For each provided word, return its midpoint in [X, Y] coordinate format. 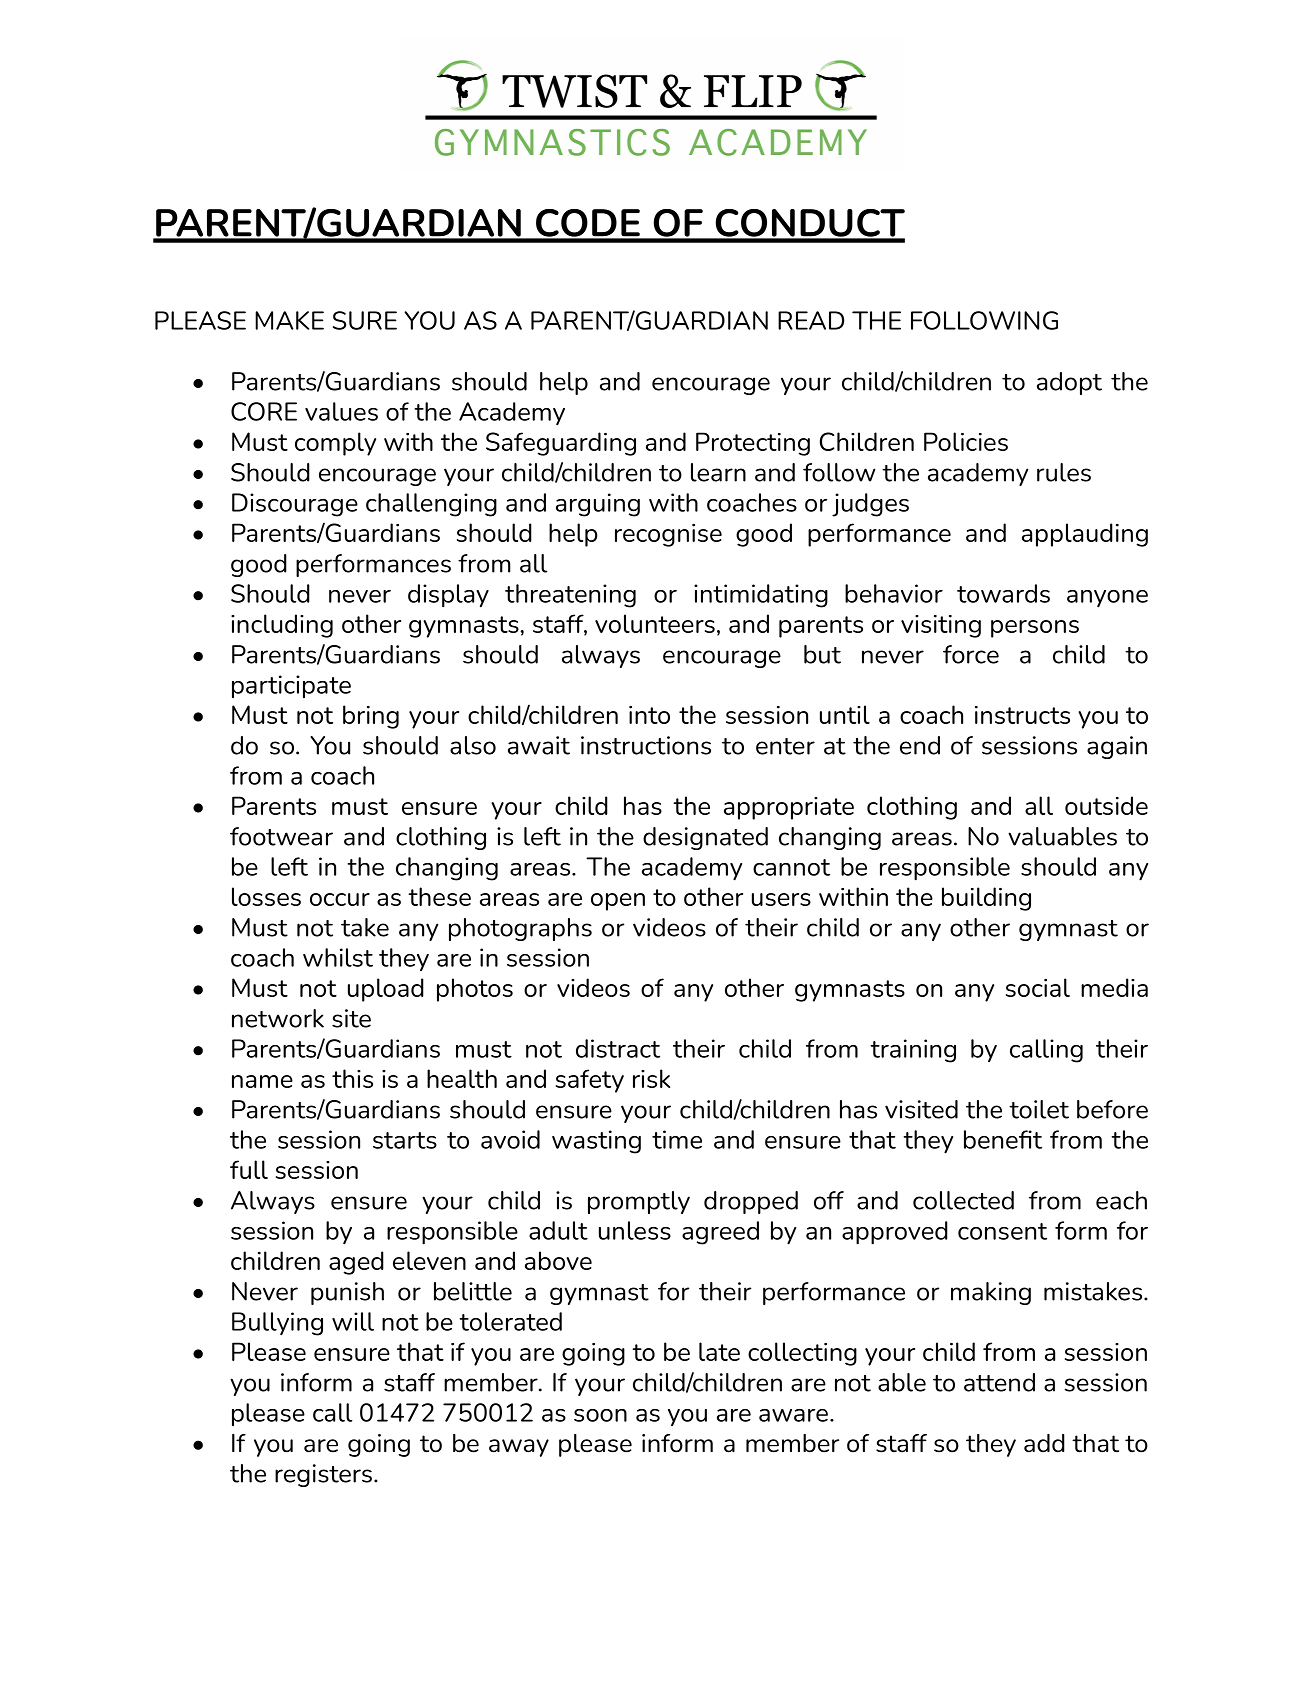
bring [371, 717]
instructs [1022, 715]
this [352, 1078]
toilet [1039, 1109]
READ [811, 320]
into [649, 715]
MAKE [289, 320]
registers [323, 1475]
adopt [1069, 383]
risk [651, 1078]
